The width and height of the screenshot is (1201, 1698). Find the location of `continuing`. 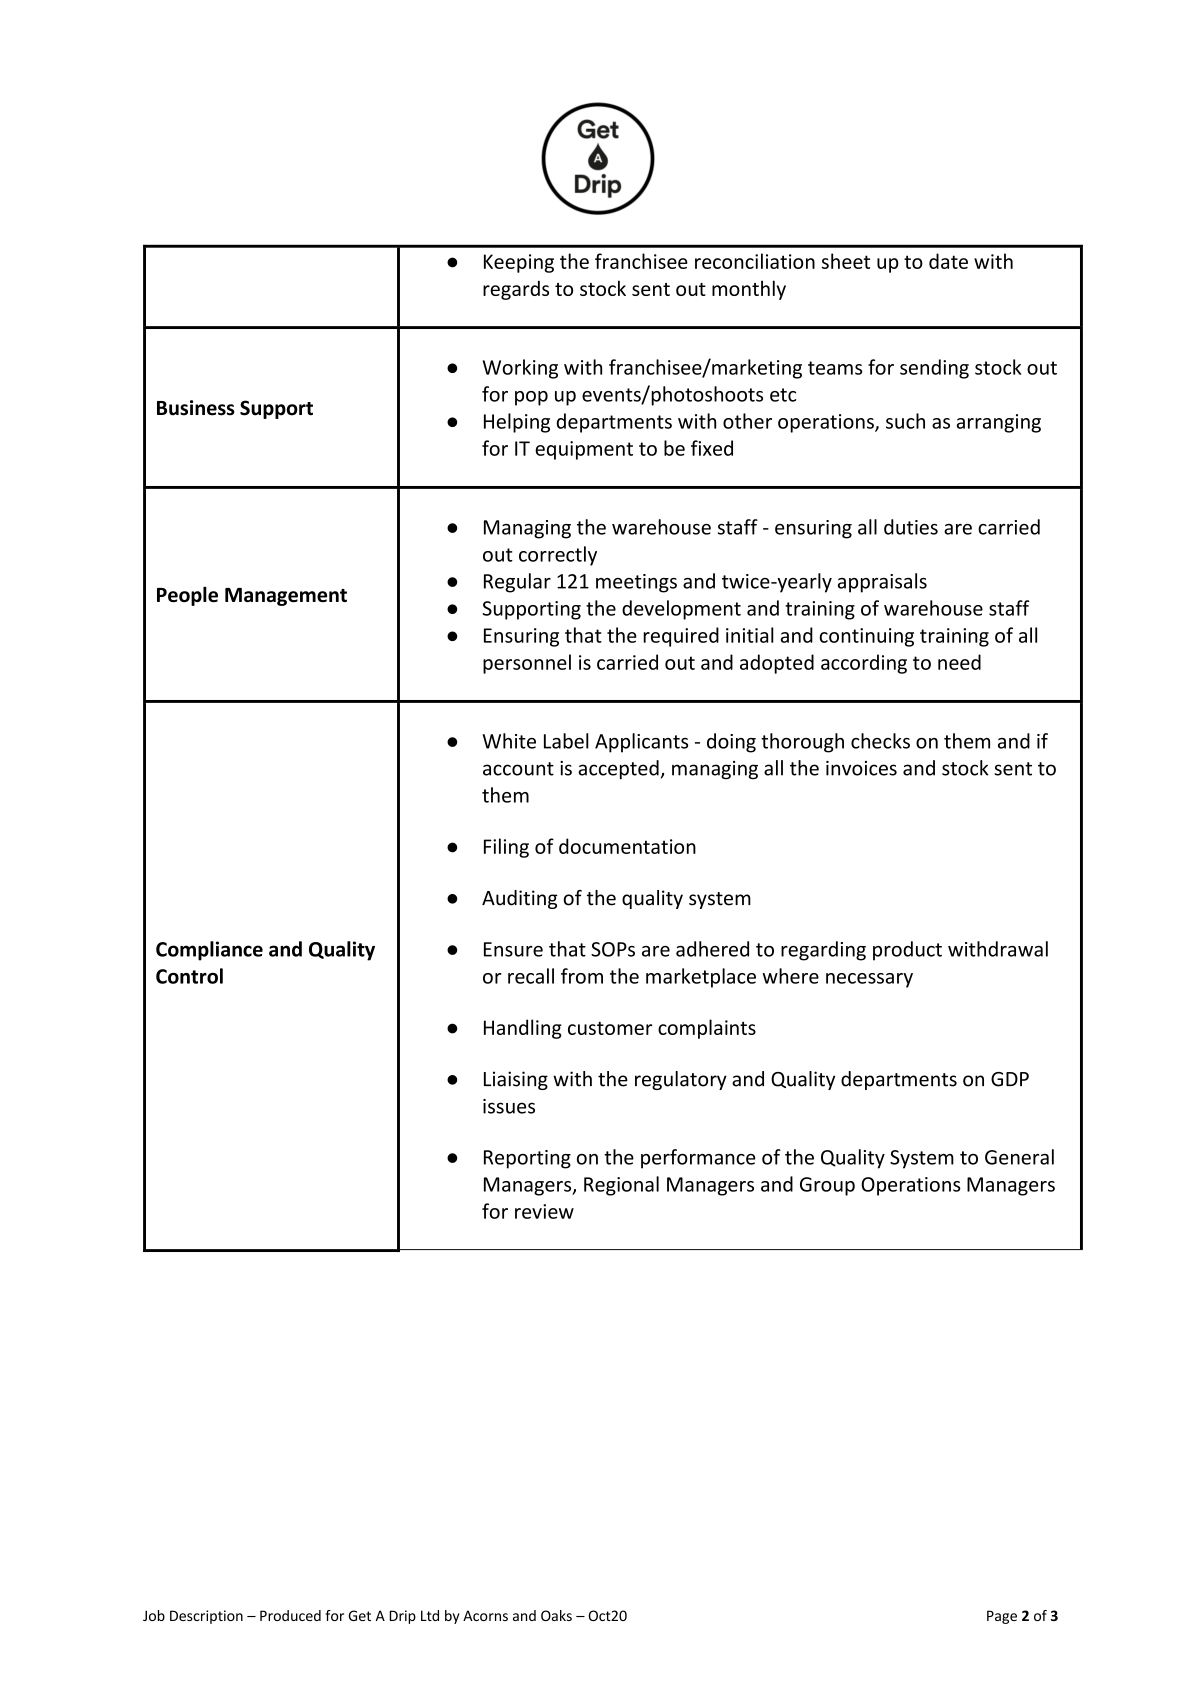

continuing is located at coordinates (866, 637).
